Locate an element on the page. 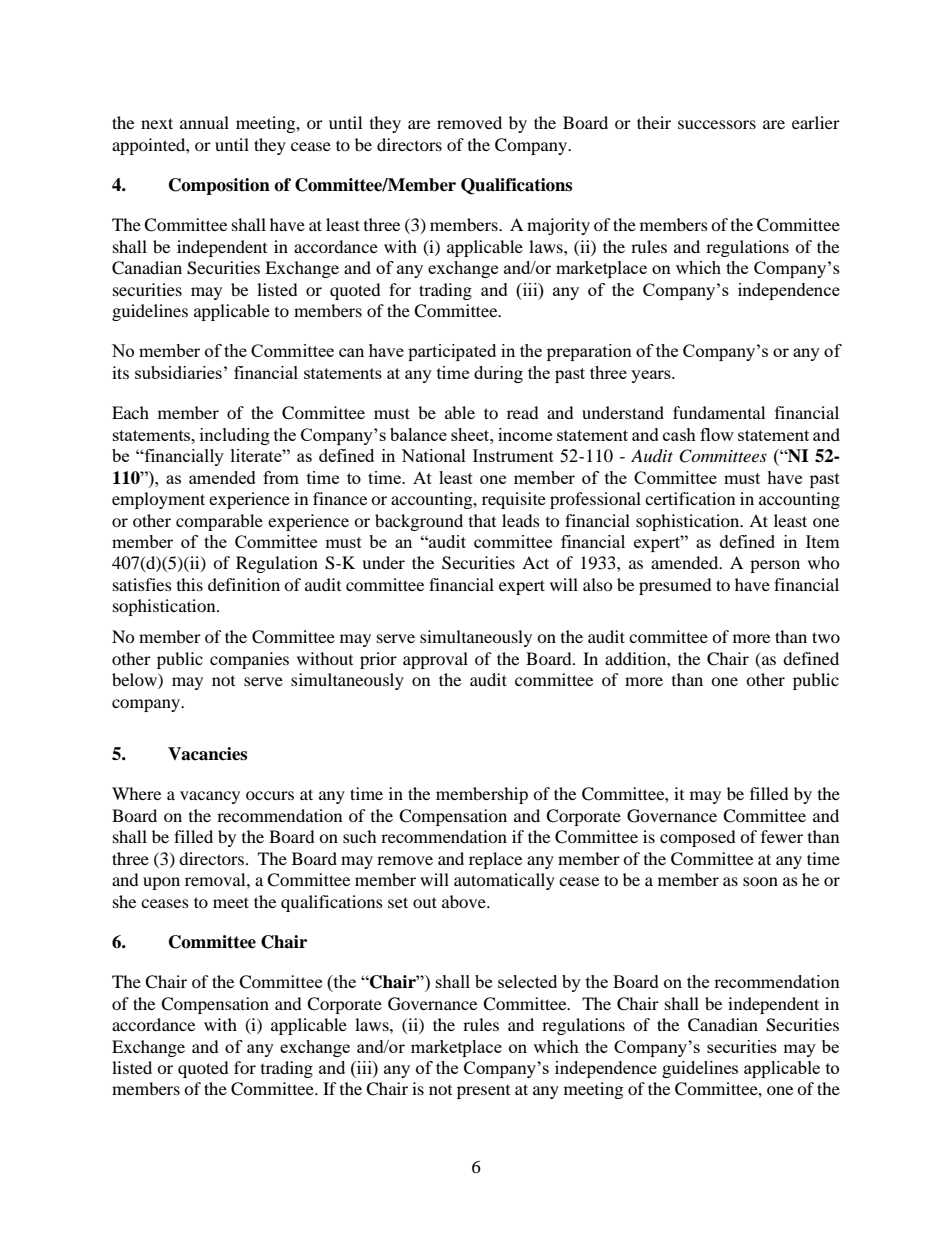 The image size is (952, 1233). selected is located at coordinates (527, 981).
